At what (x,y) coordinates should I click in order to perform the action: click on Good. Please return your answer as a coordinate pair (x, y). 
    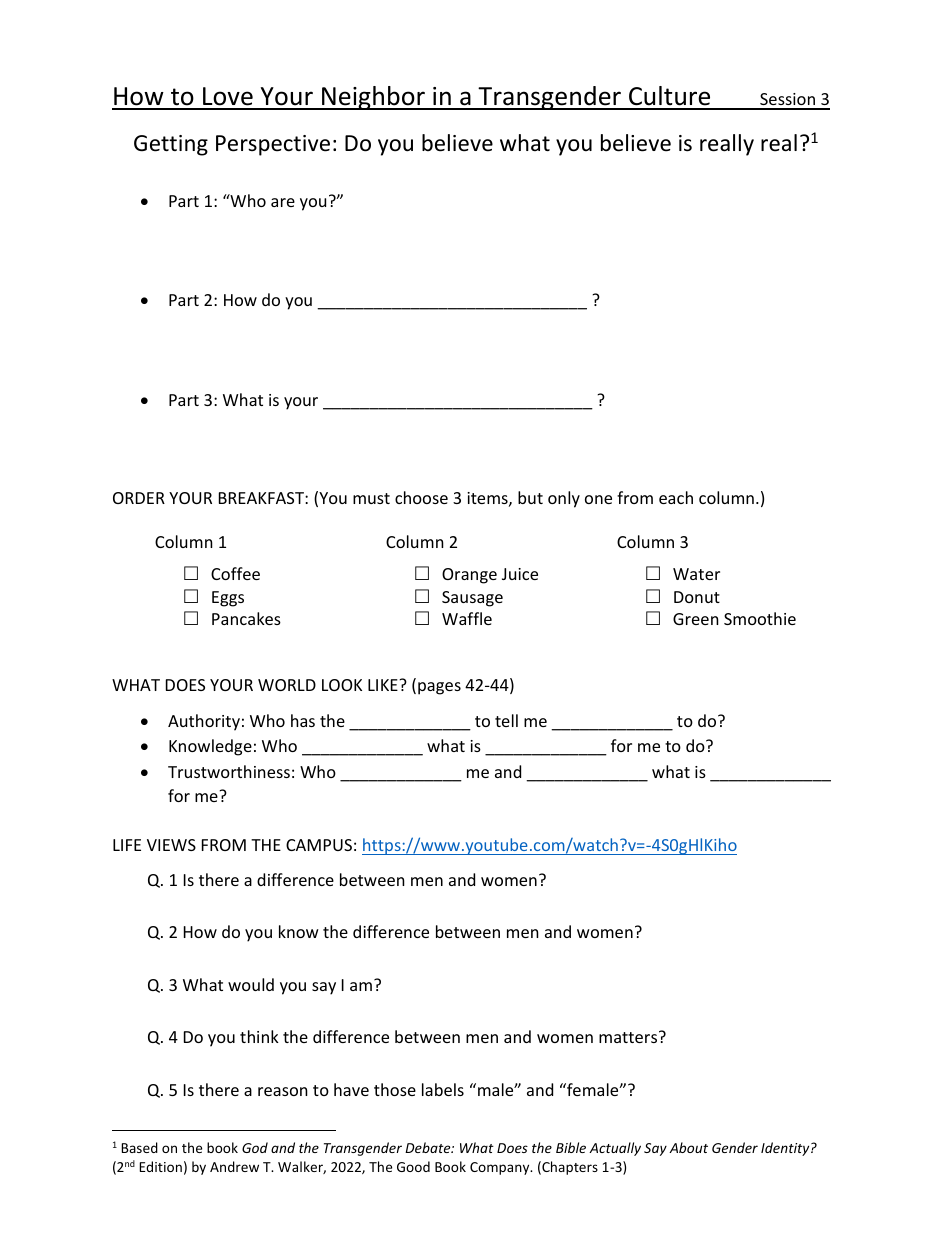
    Looking at the image, I should click on (413, 1166).
